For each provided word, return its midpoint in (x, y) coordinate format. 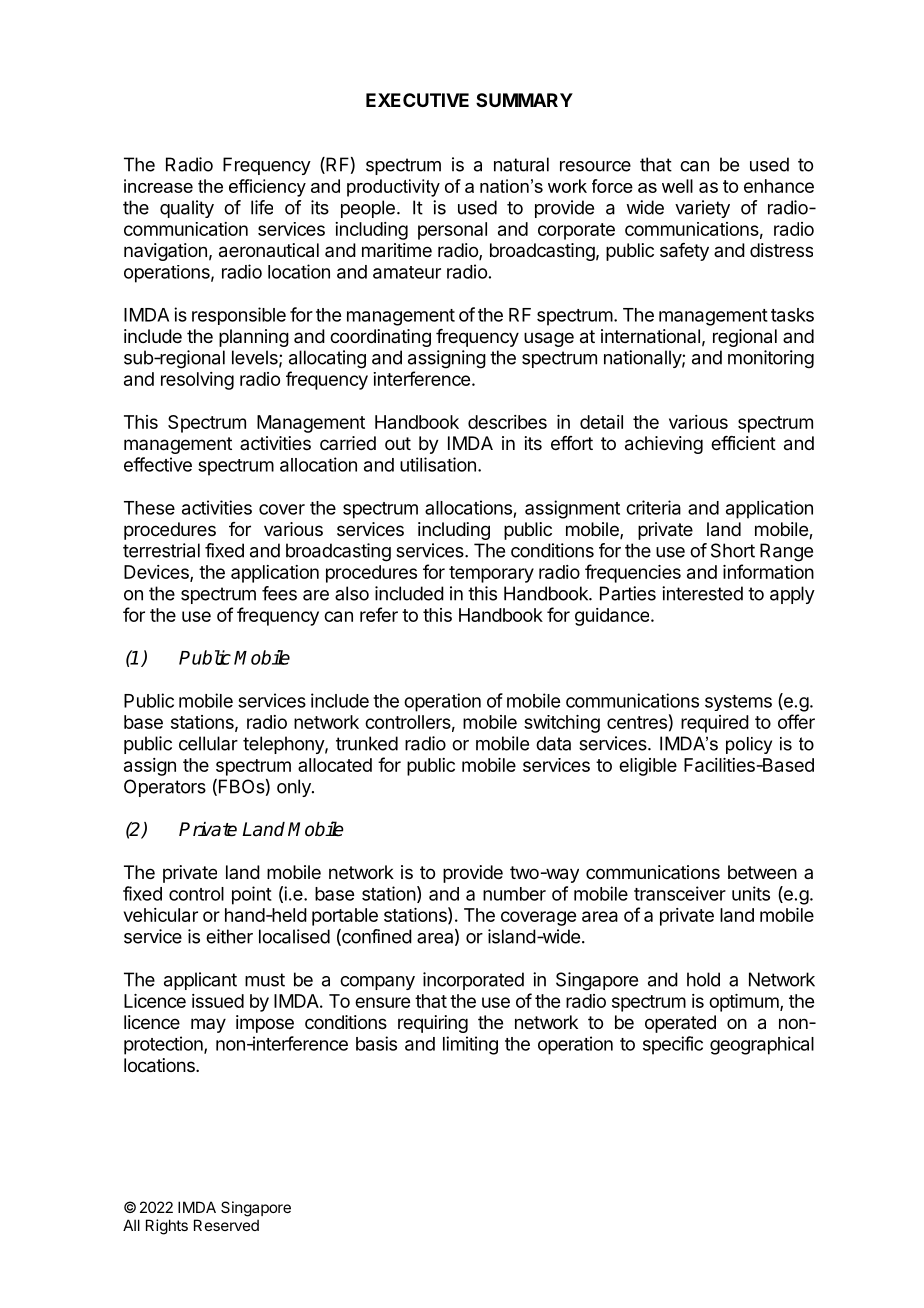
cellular (208, 743)
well (677, 186)
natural (521, 164)
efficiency (267, 188)
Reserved (226, 1225)
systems (738, 703)
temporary (491, 574)
